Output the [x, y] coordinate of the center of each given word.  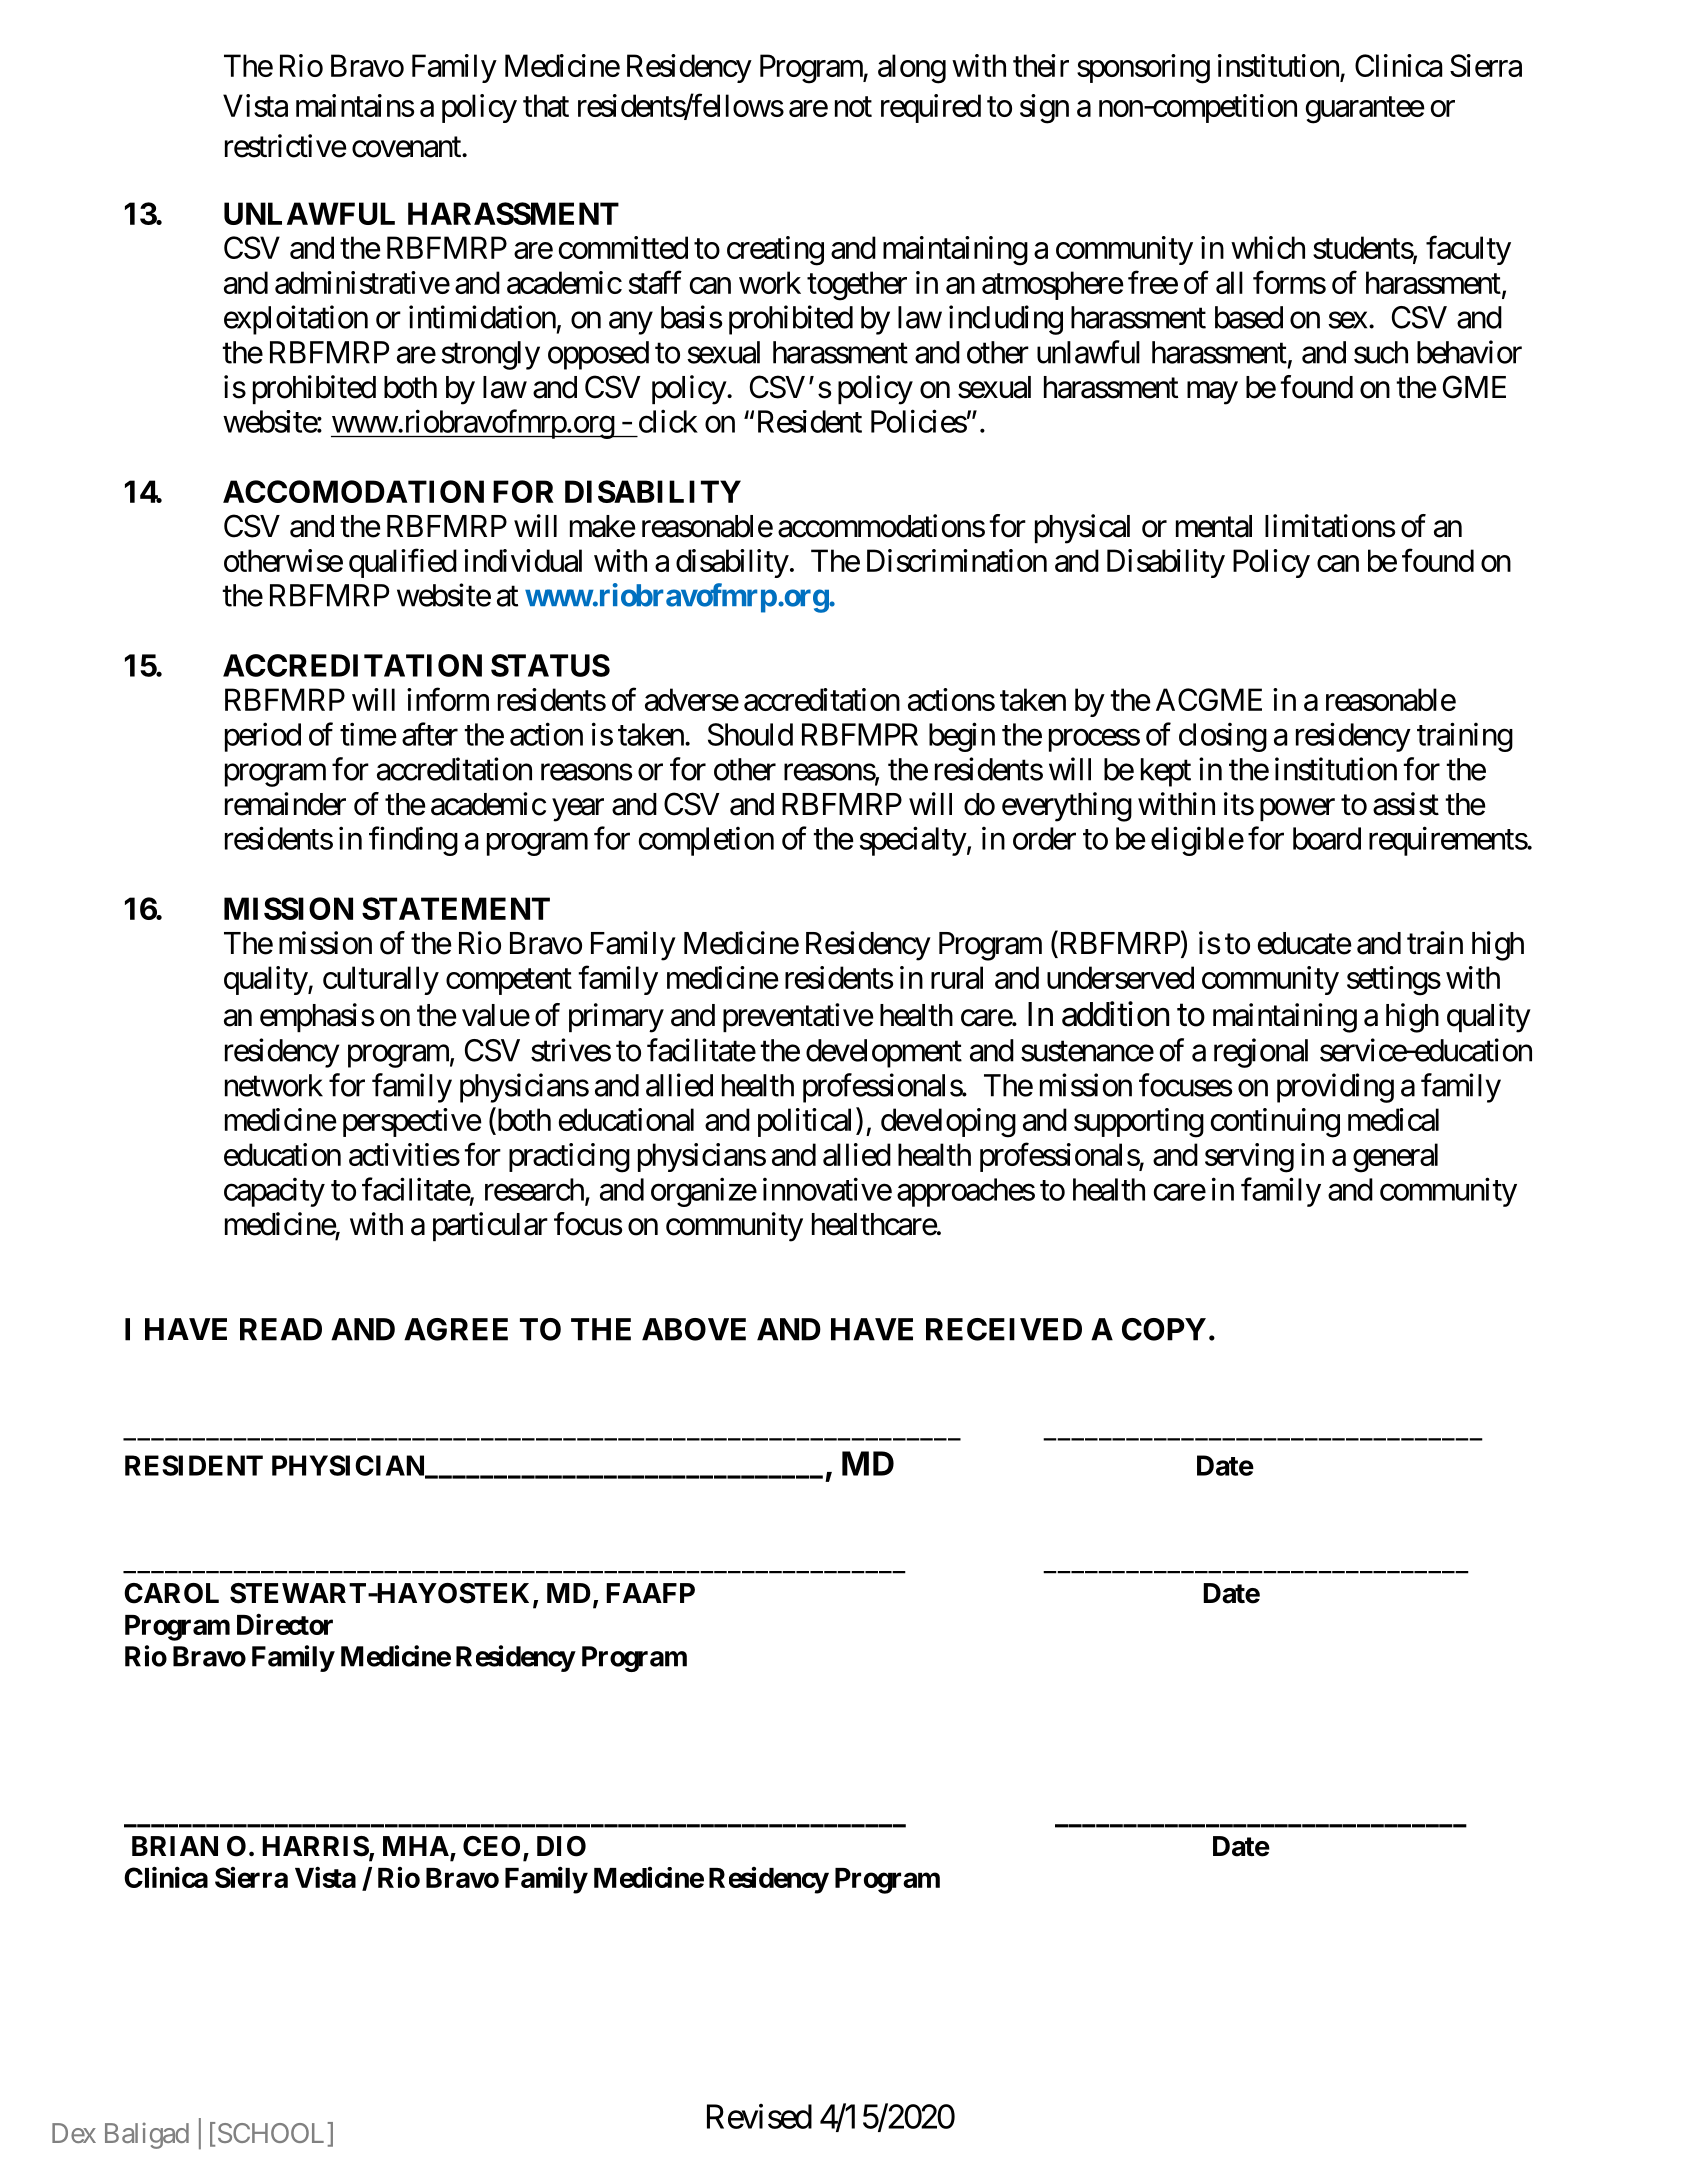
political [804, 1122]
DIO [561, 1846]
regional [1261, 1053]
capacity [274, 1192]
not [853, 107]
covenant [407, 147]
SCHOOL [271, 2133]
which [1268, 247]
